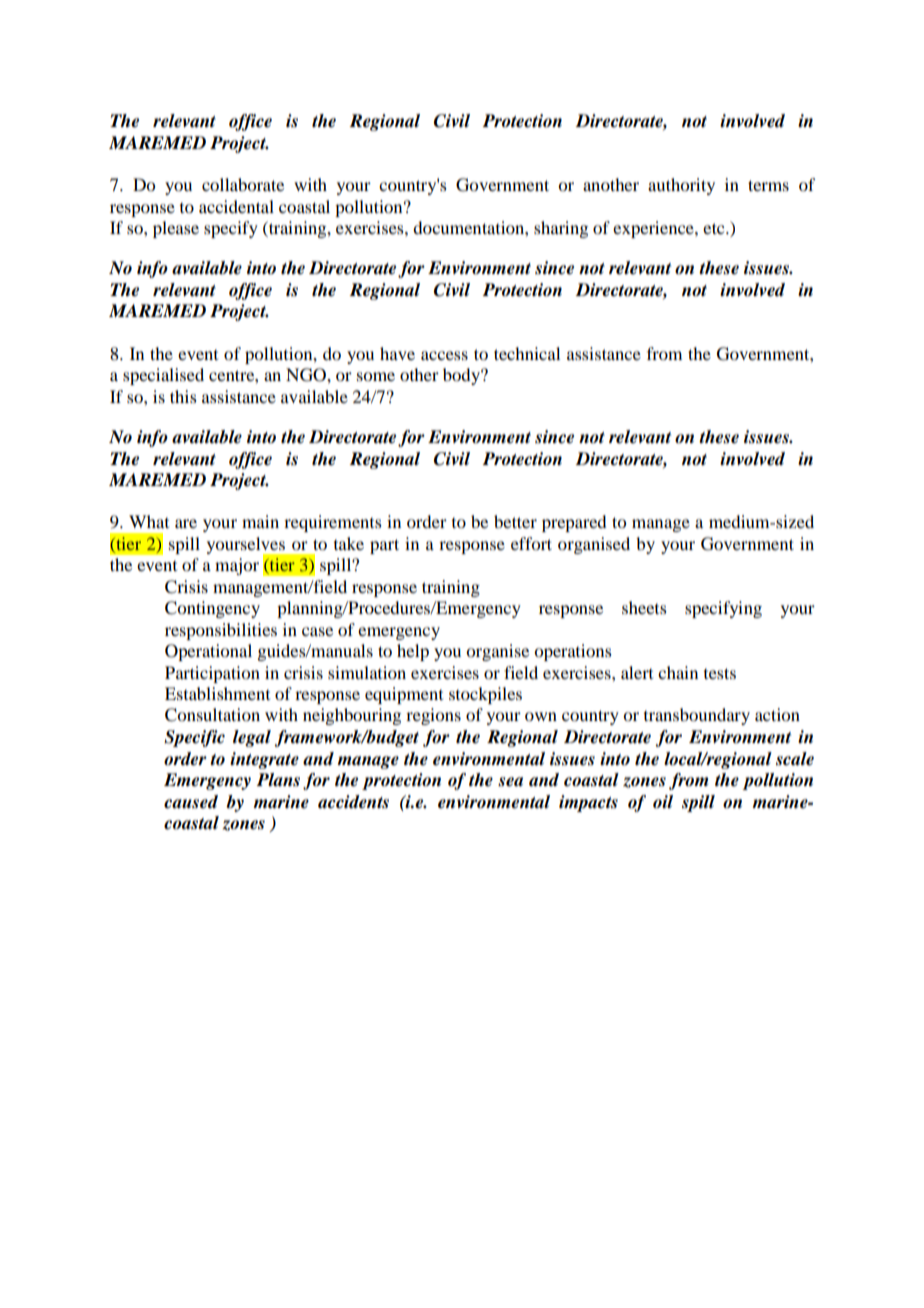  Describe the element at coordinates (212, 609) in the screenshot. I see `Contingency` at that location.
